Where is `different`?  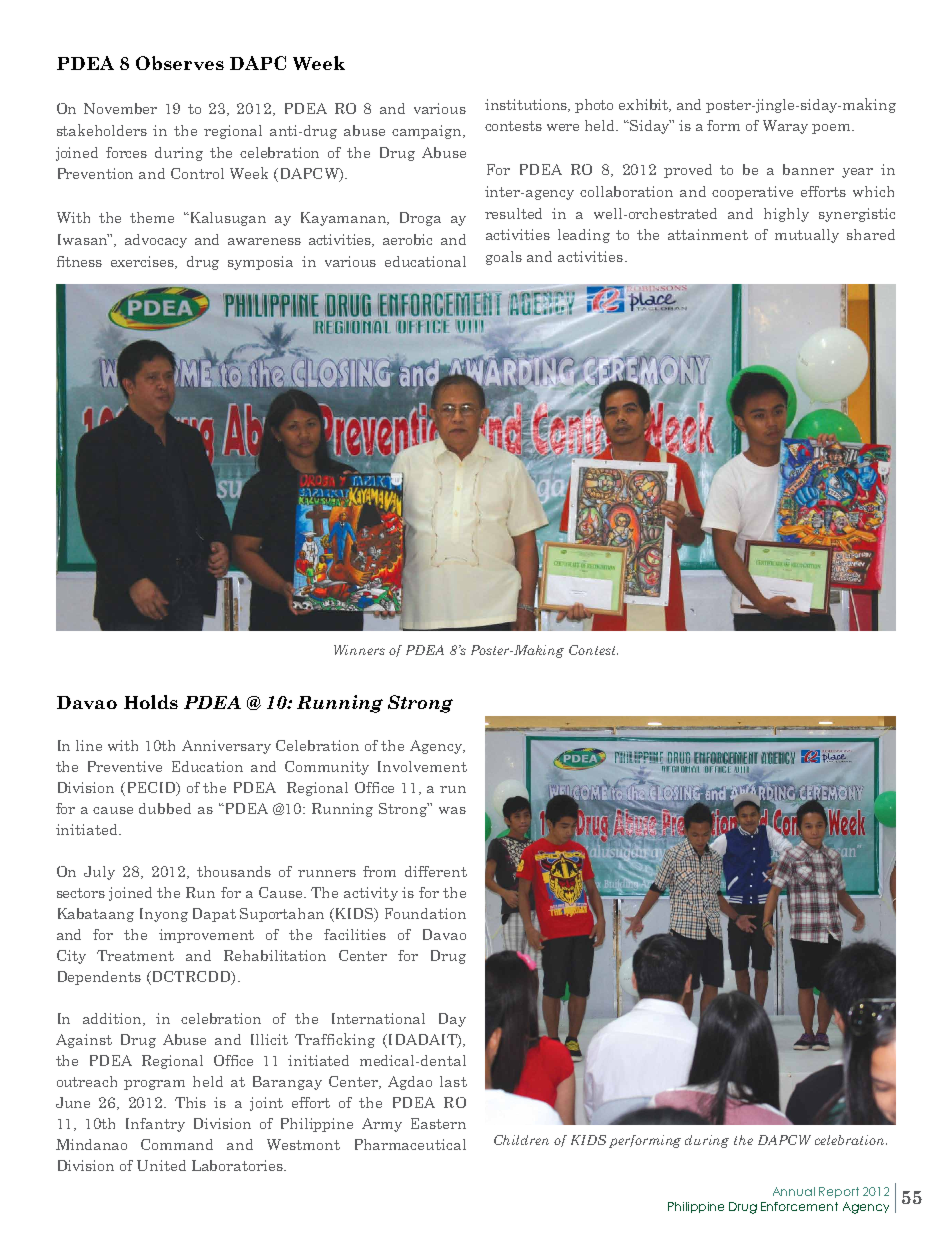
different is located at coordinates (436, 871).
